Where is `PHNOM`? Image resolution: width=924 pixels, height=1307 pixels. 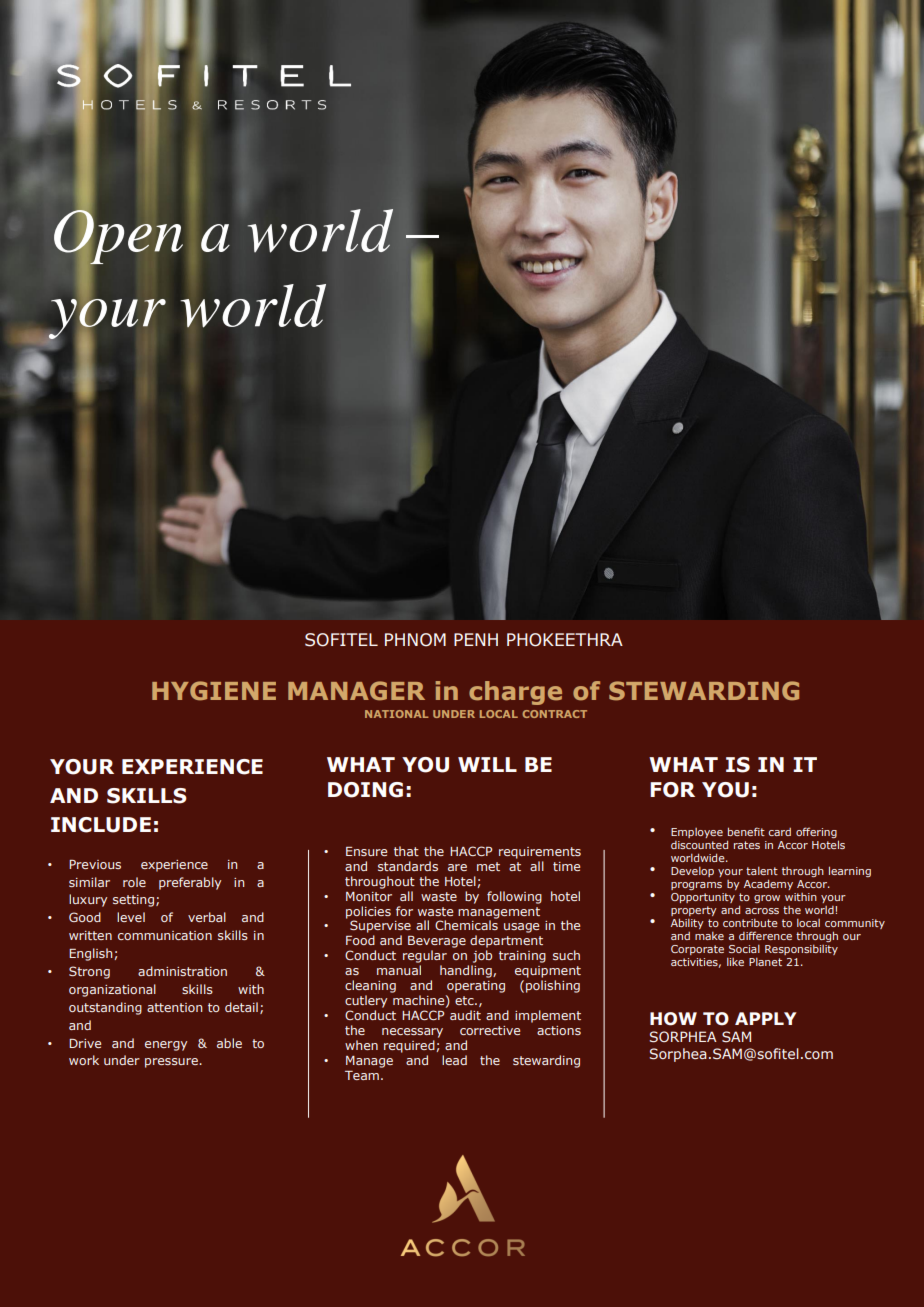 PHNOM is located at coordinates (415, 640).
